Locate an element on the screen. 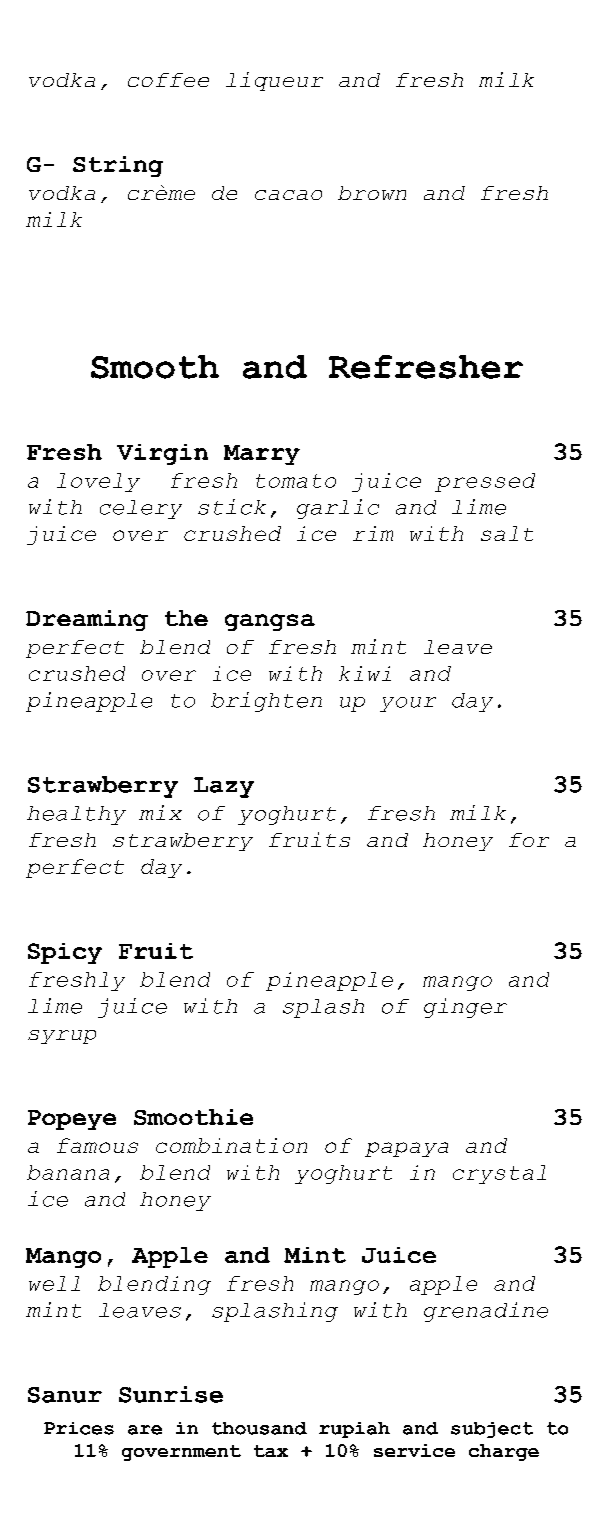  brown is located at coordinates (372, 193).
